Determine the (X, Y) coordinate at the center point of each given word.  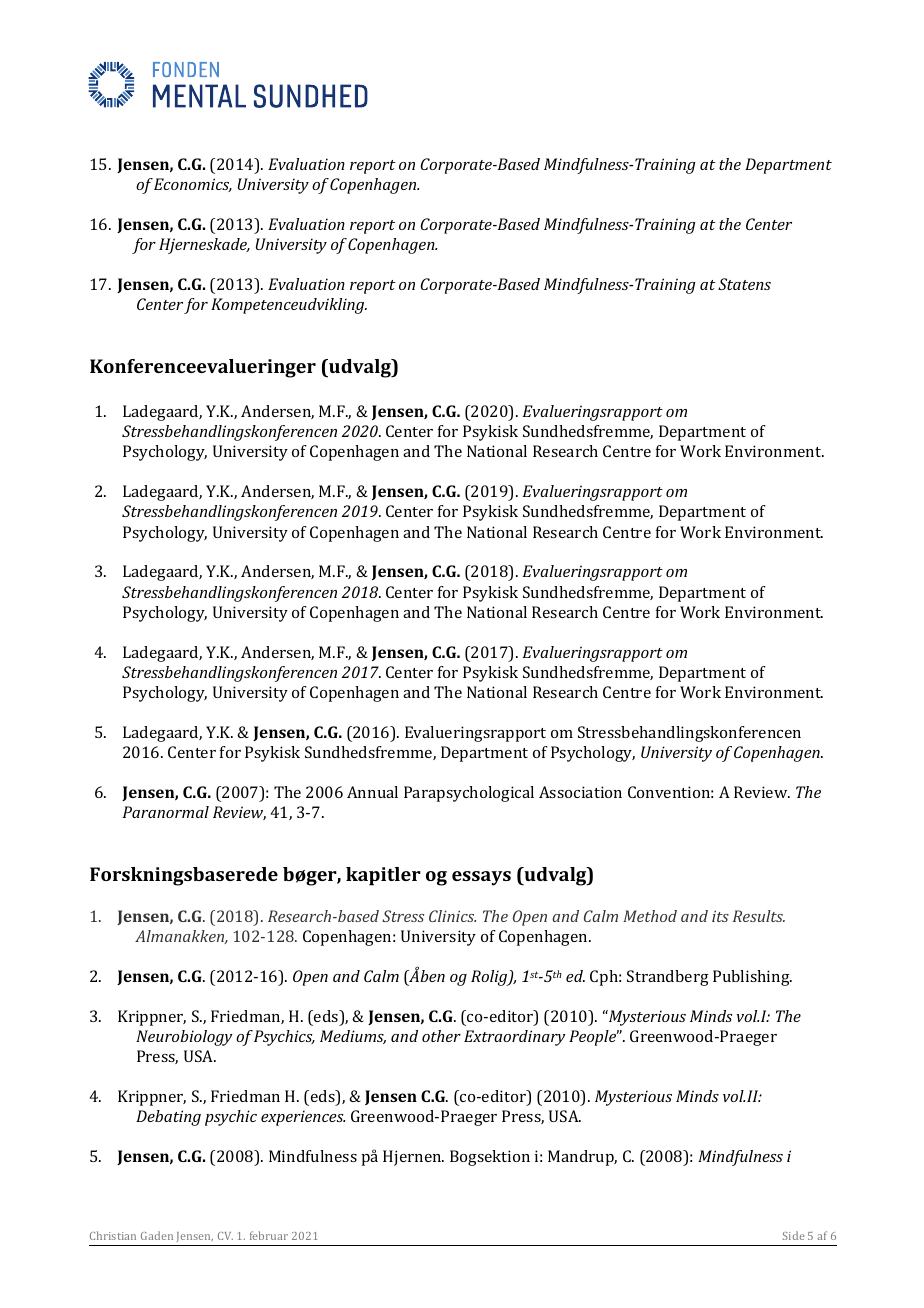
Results (759, 916)
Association (580, 792)
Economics (193, 185)
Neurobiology (184, 1038)
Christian (113, 1235)
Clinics (452, 916)
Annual (372, 792)
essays (481, 878)
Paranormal (166, 812)
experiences (303, 1118)
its (720, 916)
